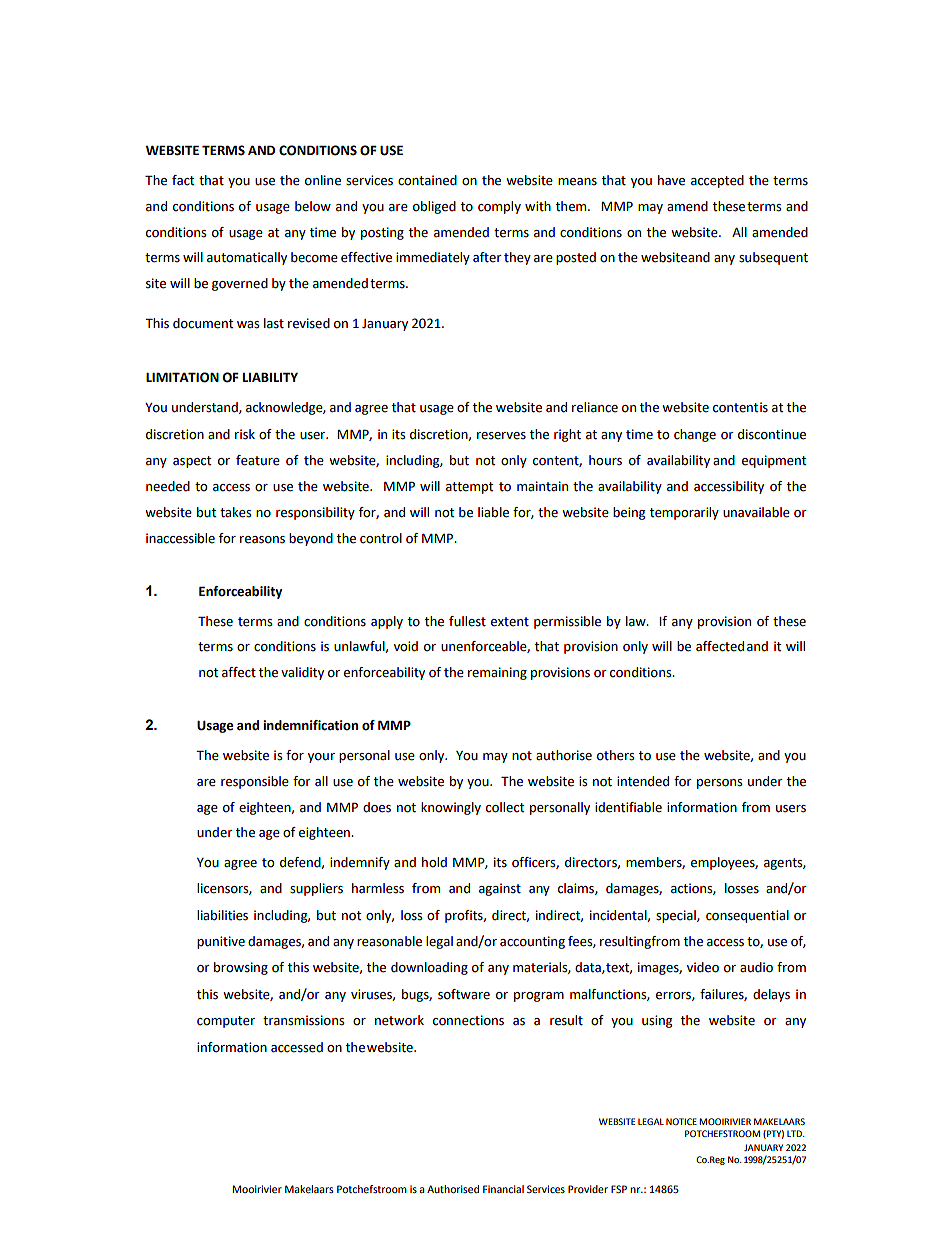 This document has width=952, height=1233. I want to click on automatically, so click(247, 258).
